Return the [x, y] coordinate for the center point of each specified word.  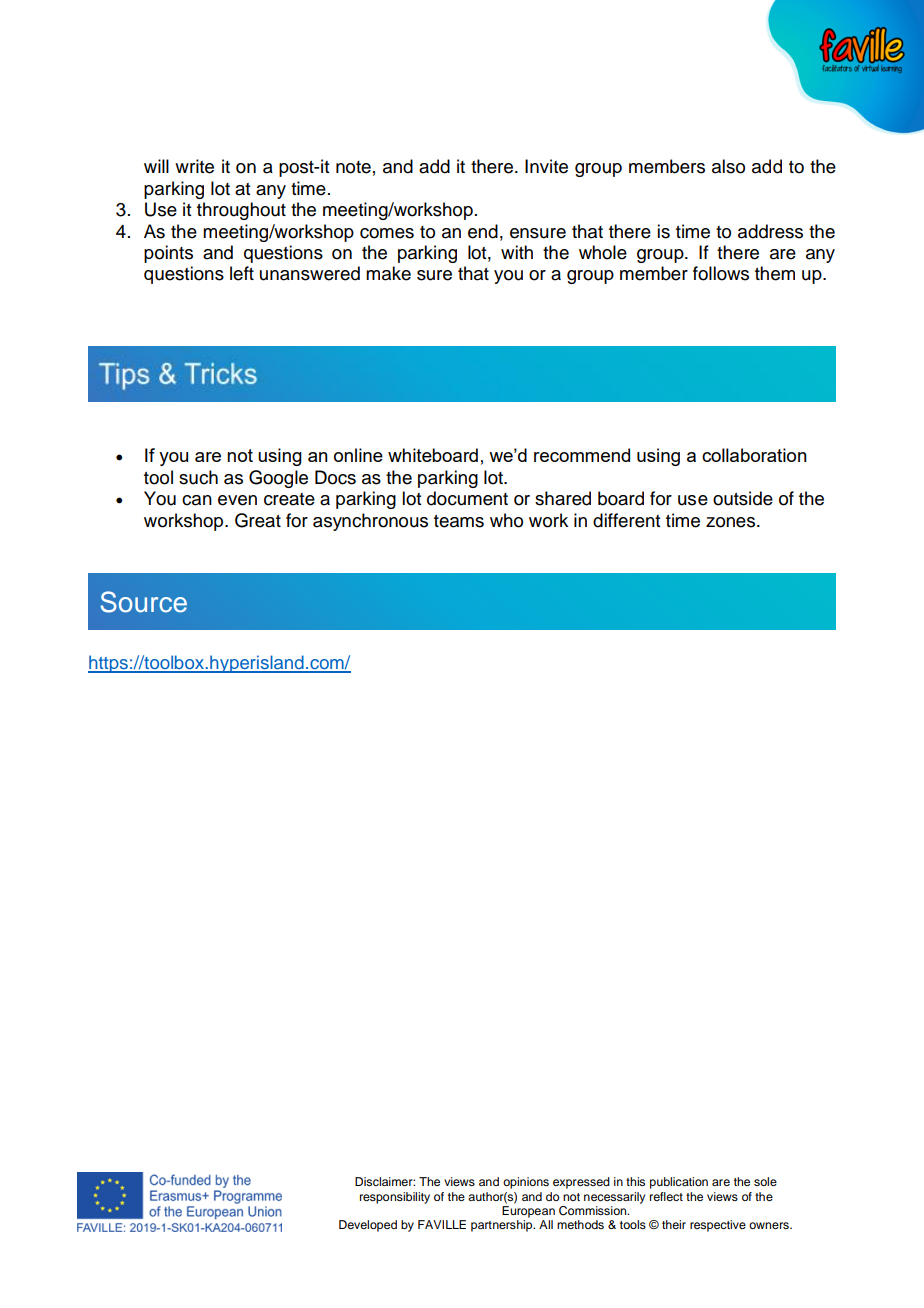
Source [143, 602]
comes [387, 233]
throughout [241, 211]
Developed [368, 1226]
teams [459, 521]
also [728, 166]
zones [732, 522]
